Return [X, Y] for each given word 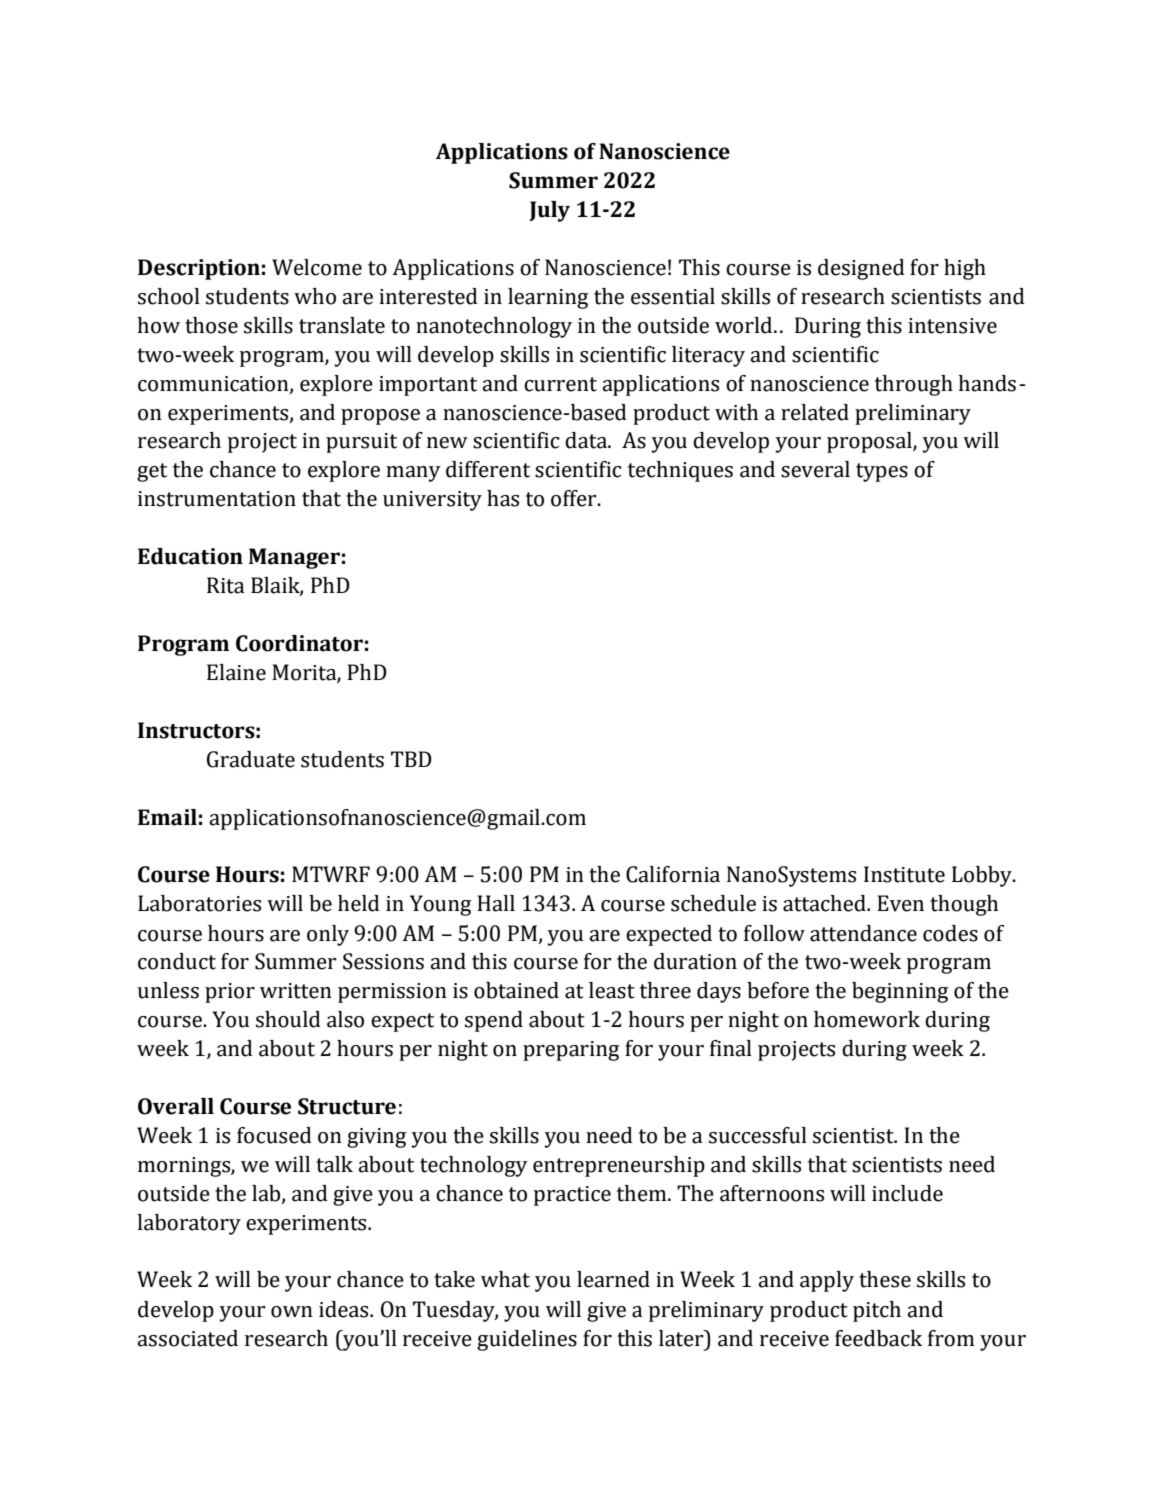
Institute [904, 874]
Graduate [251, 759]
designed [861, 269]
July [550, 211]
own [292, 1312]
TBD [411, 759]
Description [199, 269]
